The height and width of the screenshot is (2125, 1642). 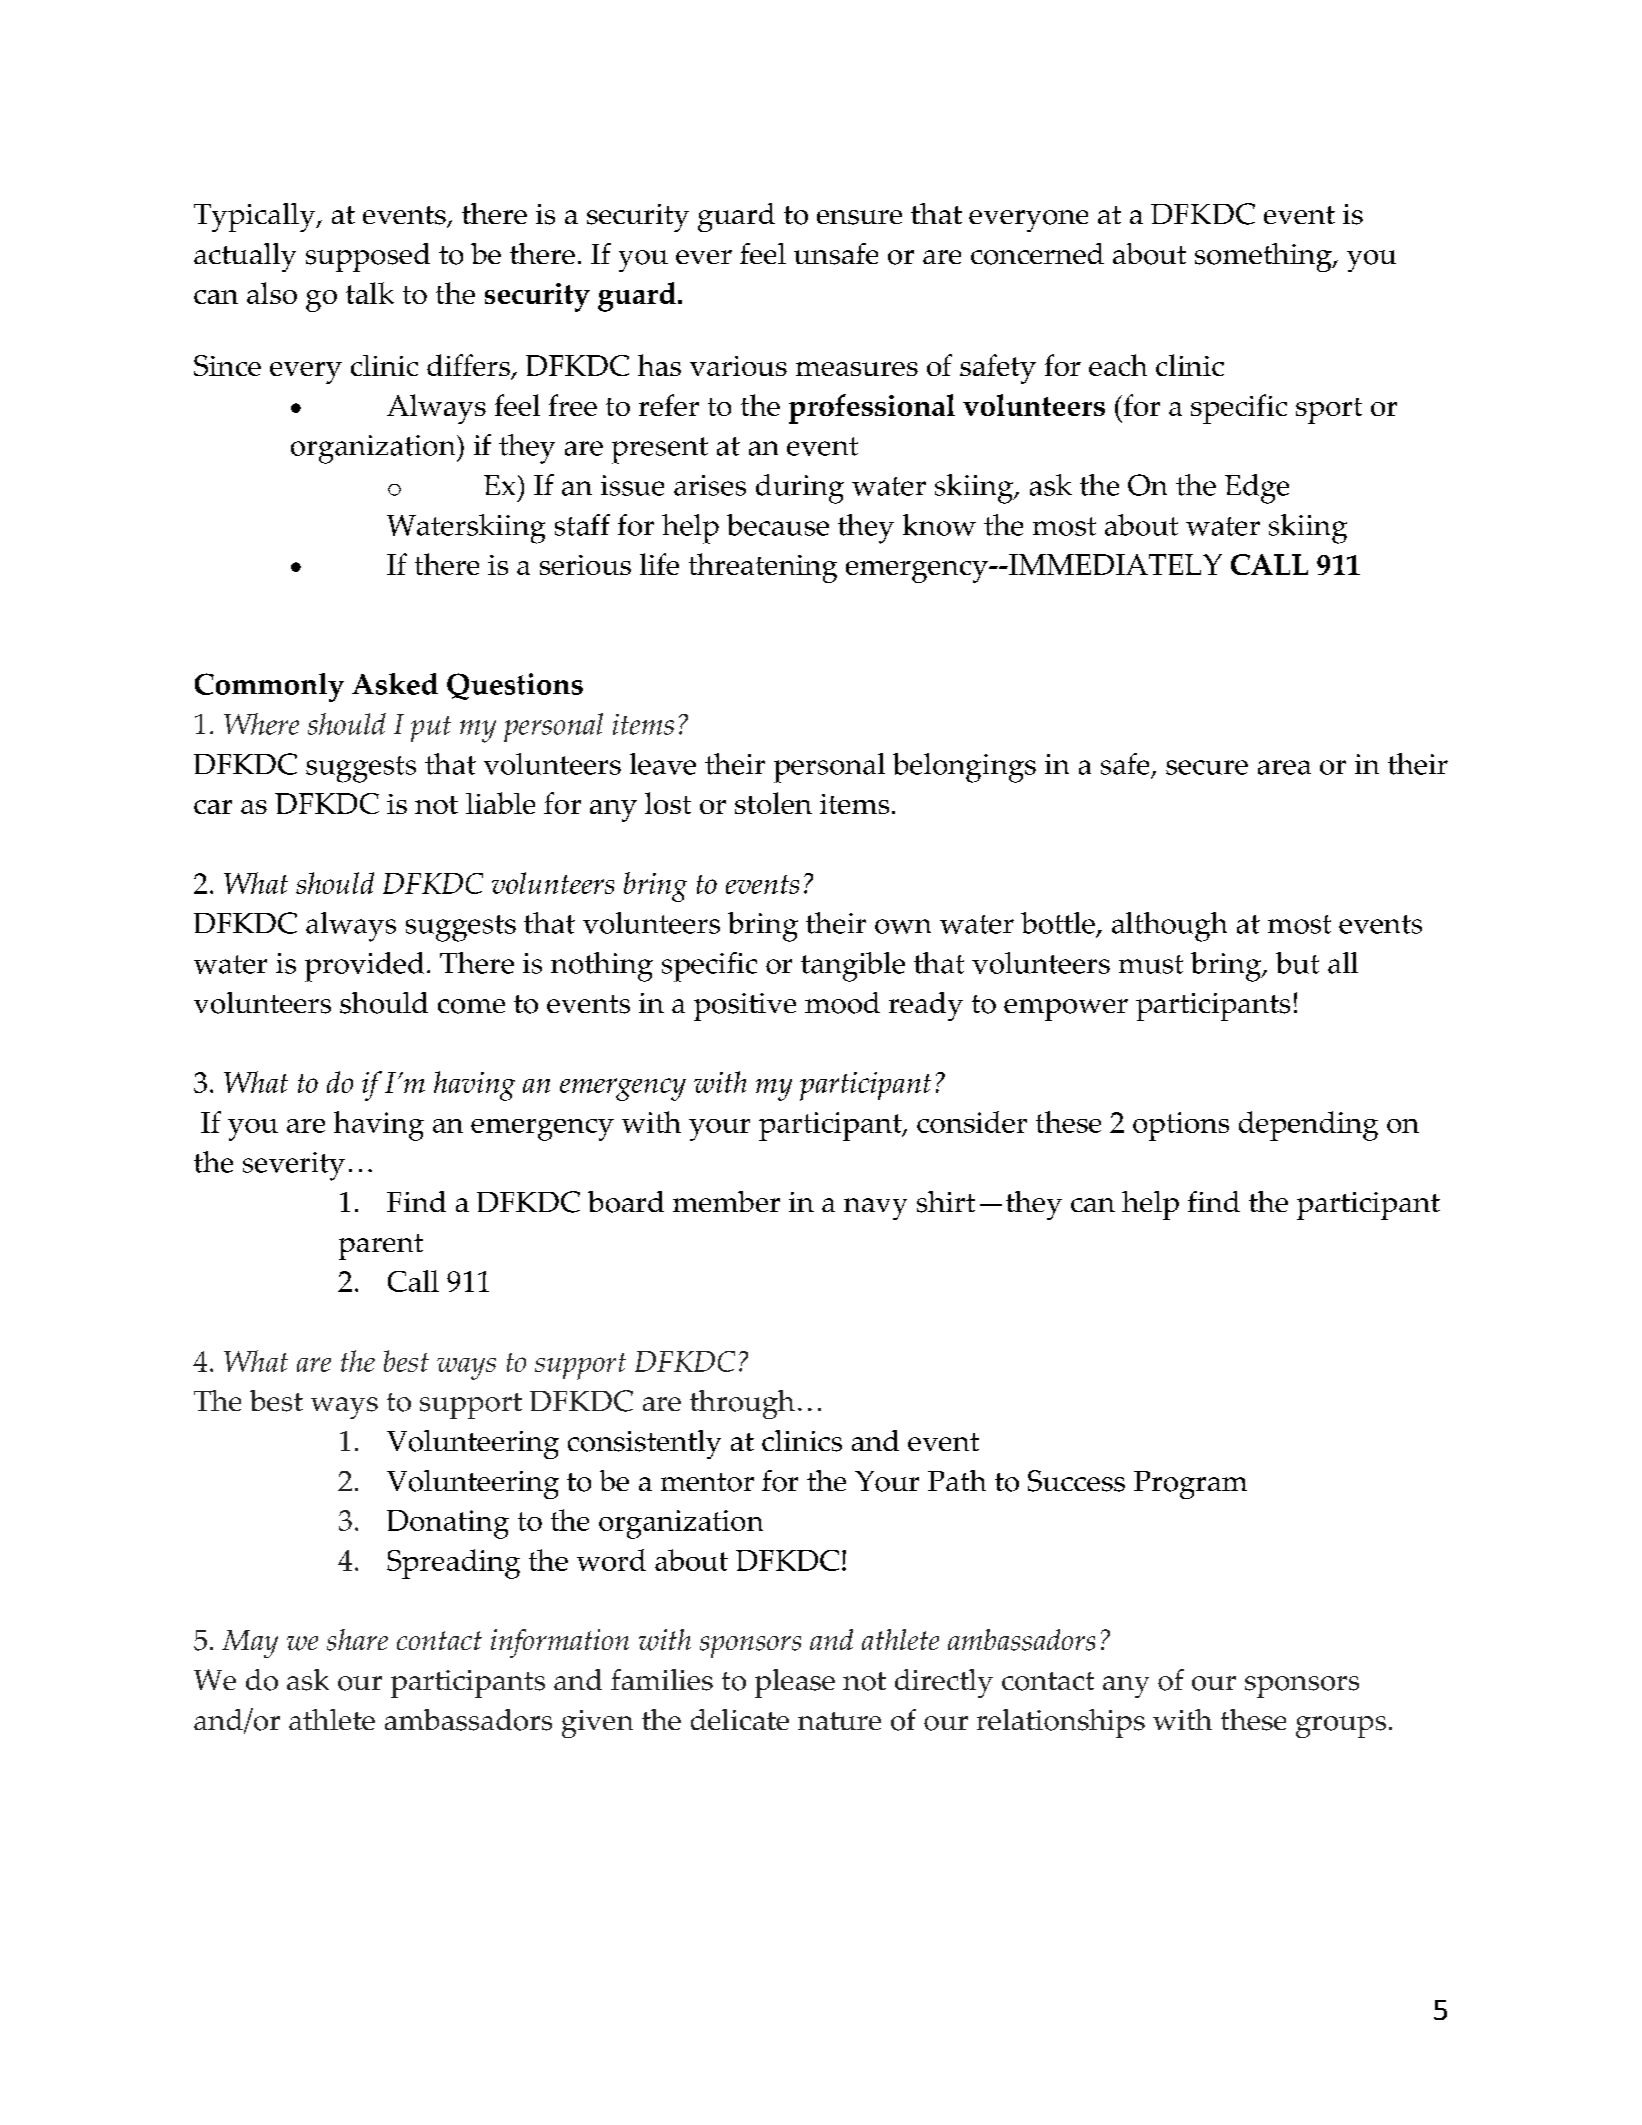 I want to click on Edge, so click(x=1257, y=489).
